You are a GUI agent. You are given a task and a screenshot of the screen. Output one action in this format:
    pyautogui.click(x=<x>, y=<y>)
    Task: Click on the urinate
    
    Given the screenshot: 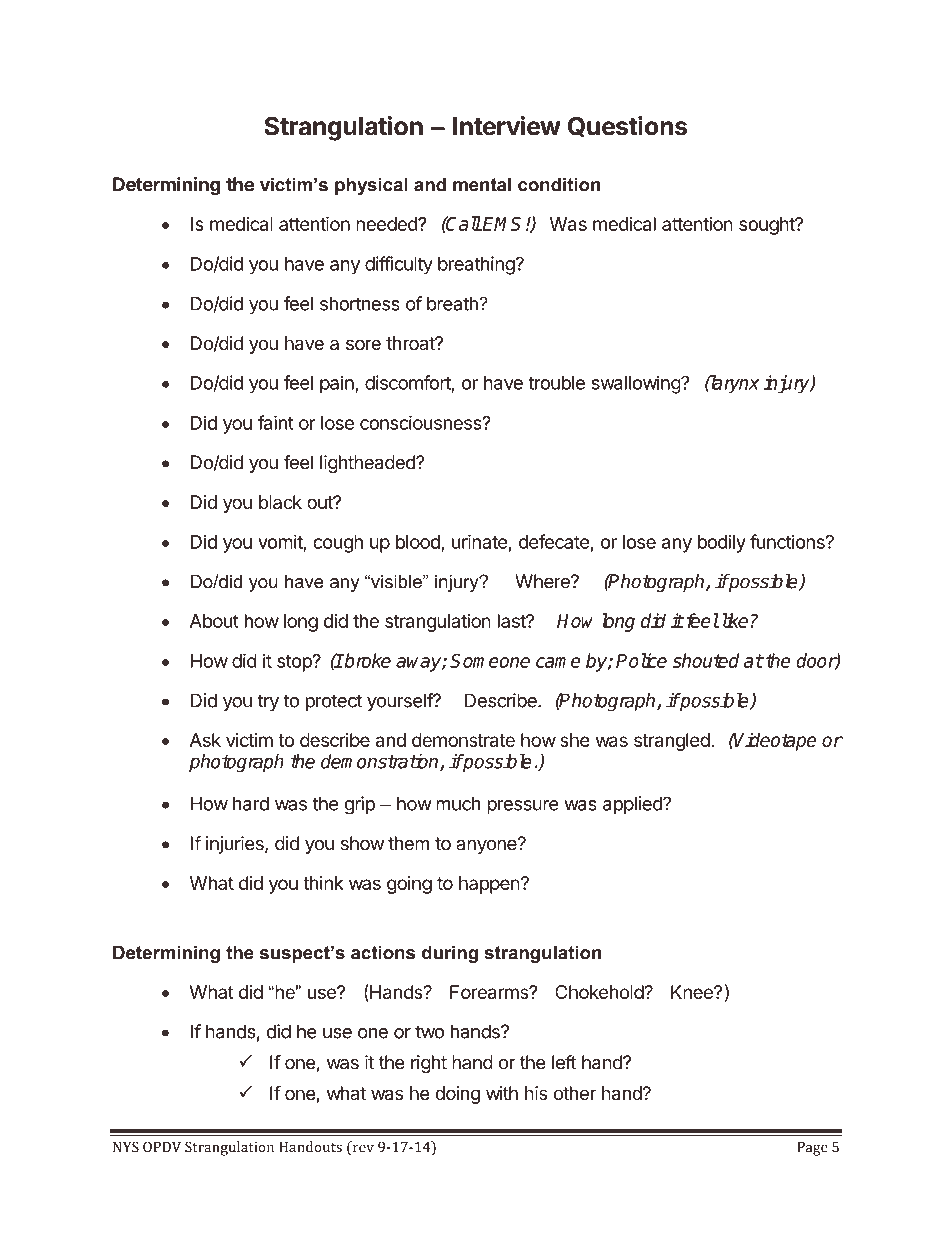 What is the action you would take?
    pyautogui.click(x=480, y=541)
